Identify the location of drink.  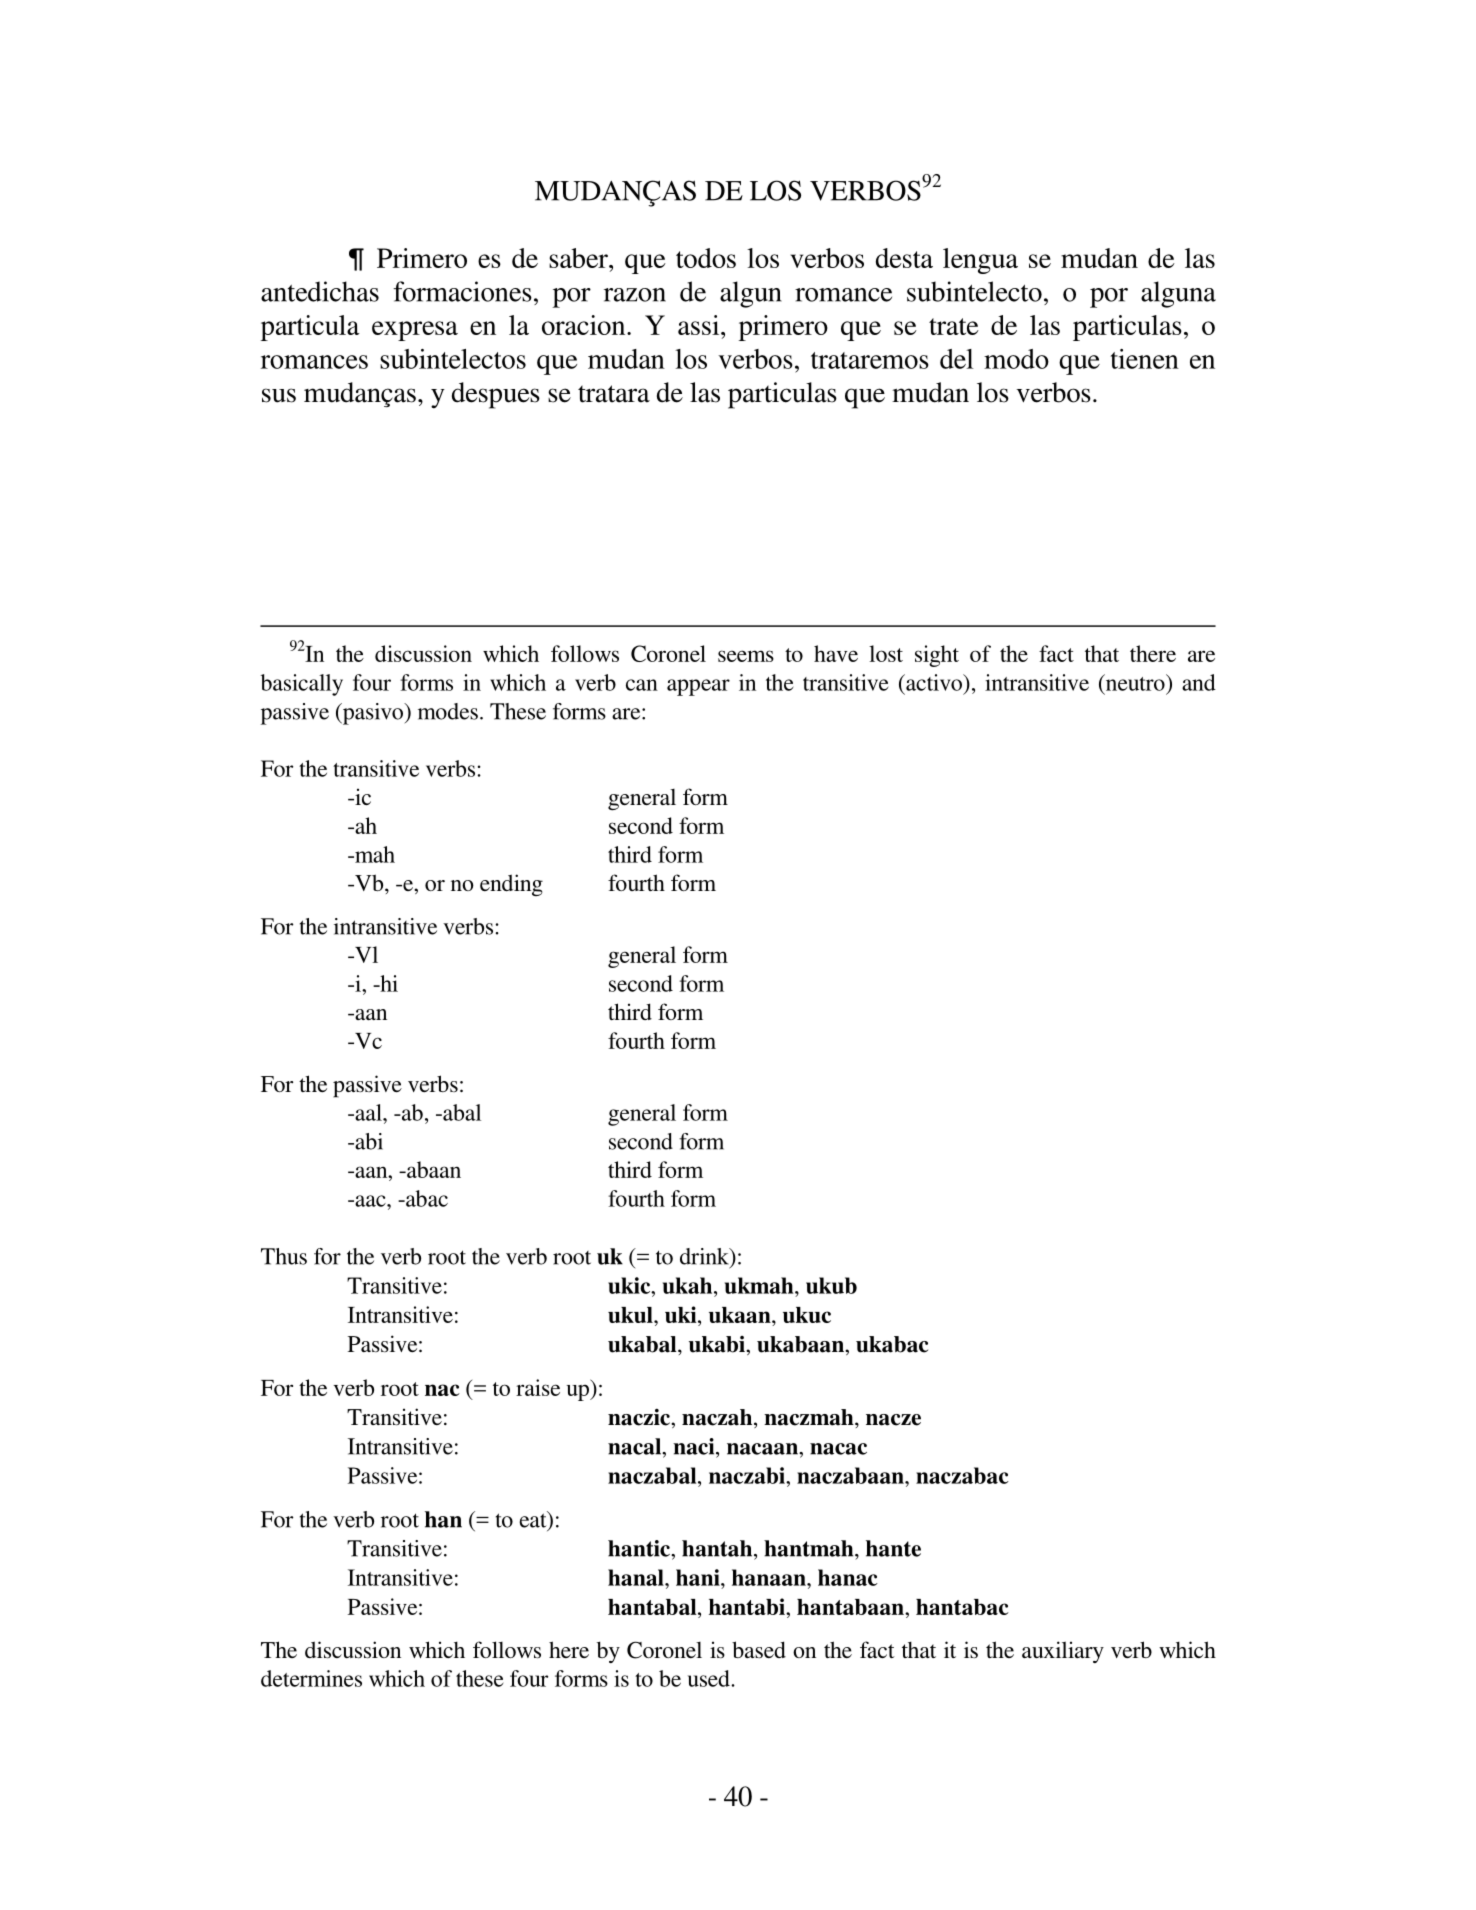
(705, 1256).
